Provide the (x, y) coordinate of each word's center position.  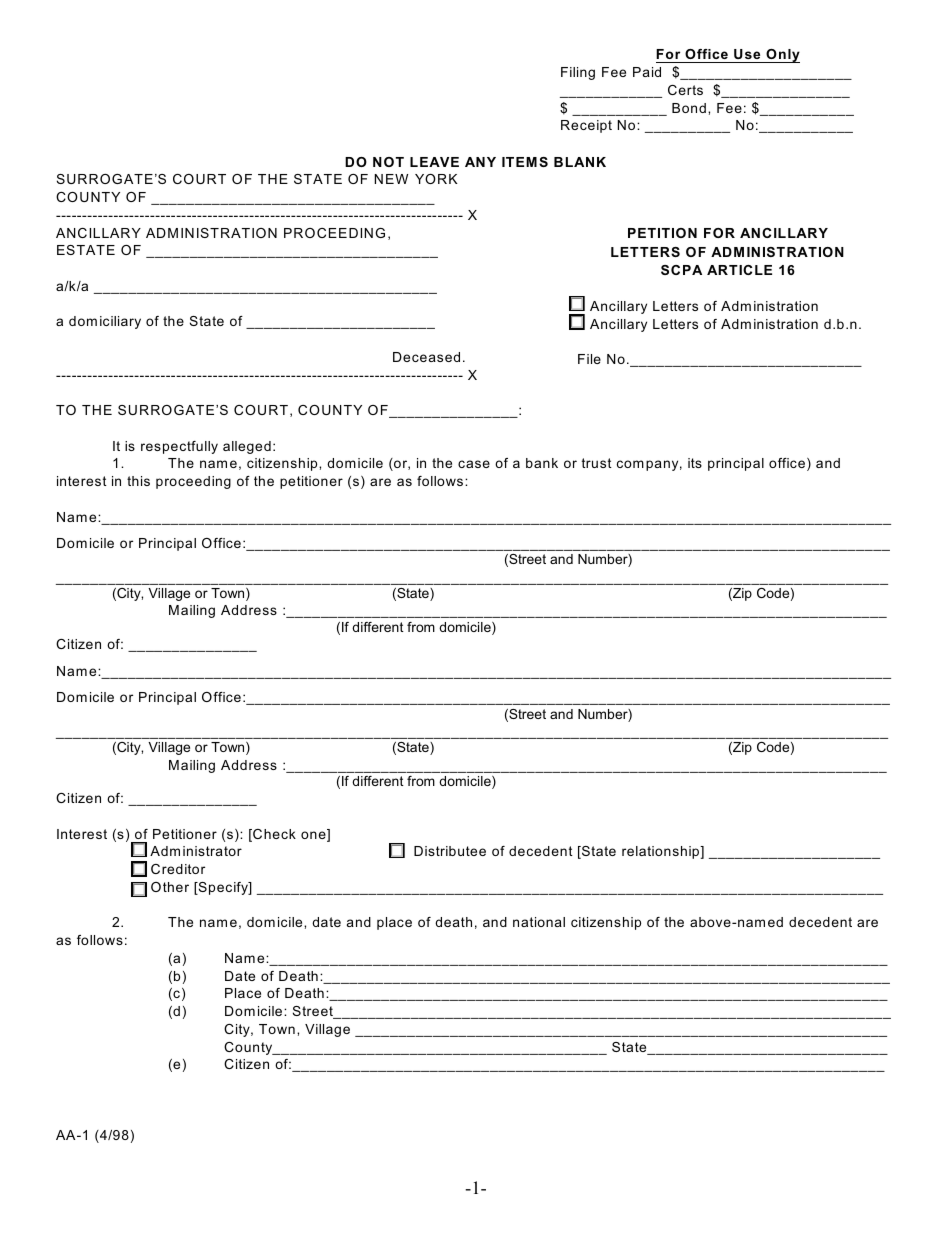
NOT (388, 162)
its (695, 463)
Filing (578, 73)
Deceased (426, 357)
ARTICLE (739, 270)
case (474, 464)
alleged (247, 447)
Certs (685, 90)
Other (170, 887)
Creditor (178, 869)
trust (597, 463)
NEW (391, 179)
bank (542, 463)
